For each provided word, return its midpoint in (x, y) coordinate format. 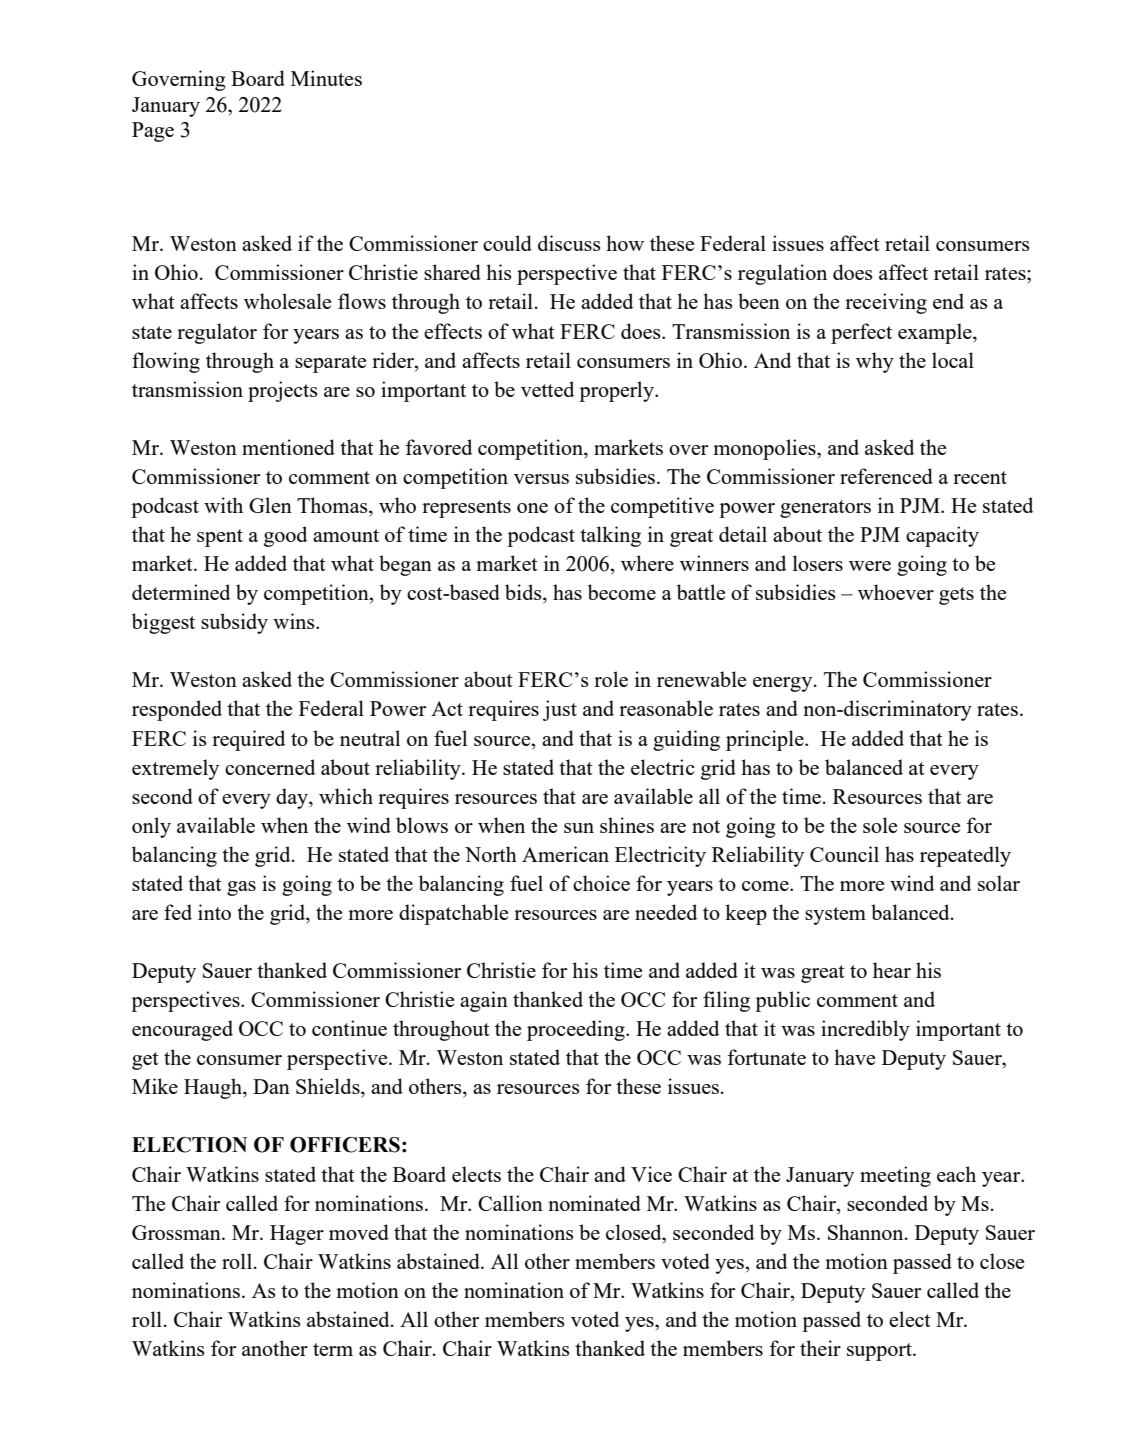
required (248, 740)
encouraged (182, 1030)
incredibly (865, 1030)
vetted (547, 389)
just (560, 710)
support (880, 1352)
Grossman (177, 1232)
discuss (569, 243)
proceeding (577, 1030)
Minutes (326, 78)
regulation (782, 274)
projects (283, 391)
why (875, 362)
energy (784, 684)
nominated (594, 1203)
